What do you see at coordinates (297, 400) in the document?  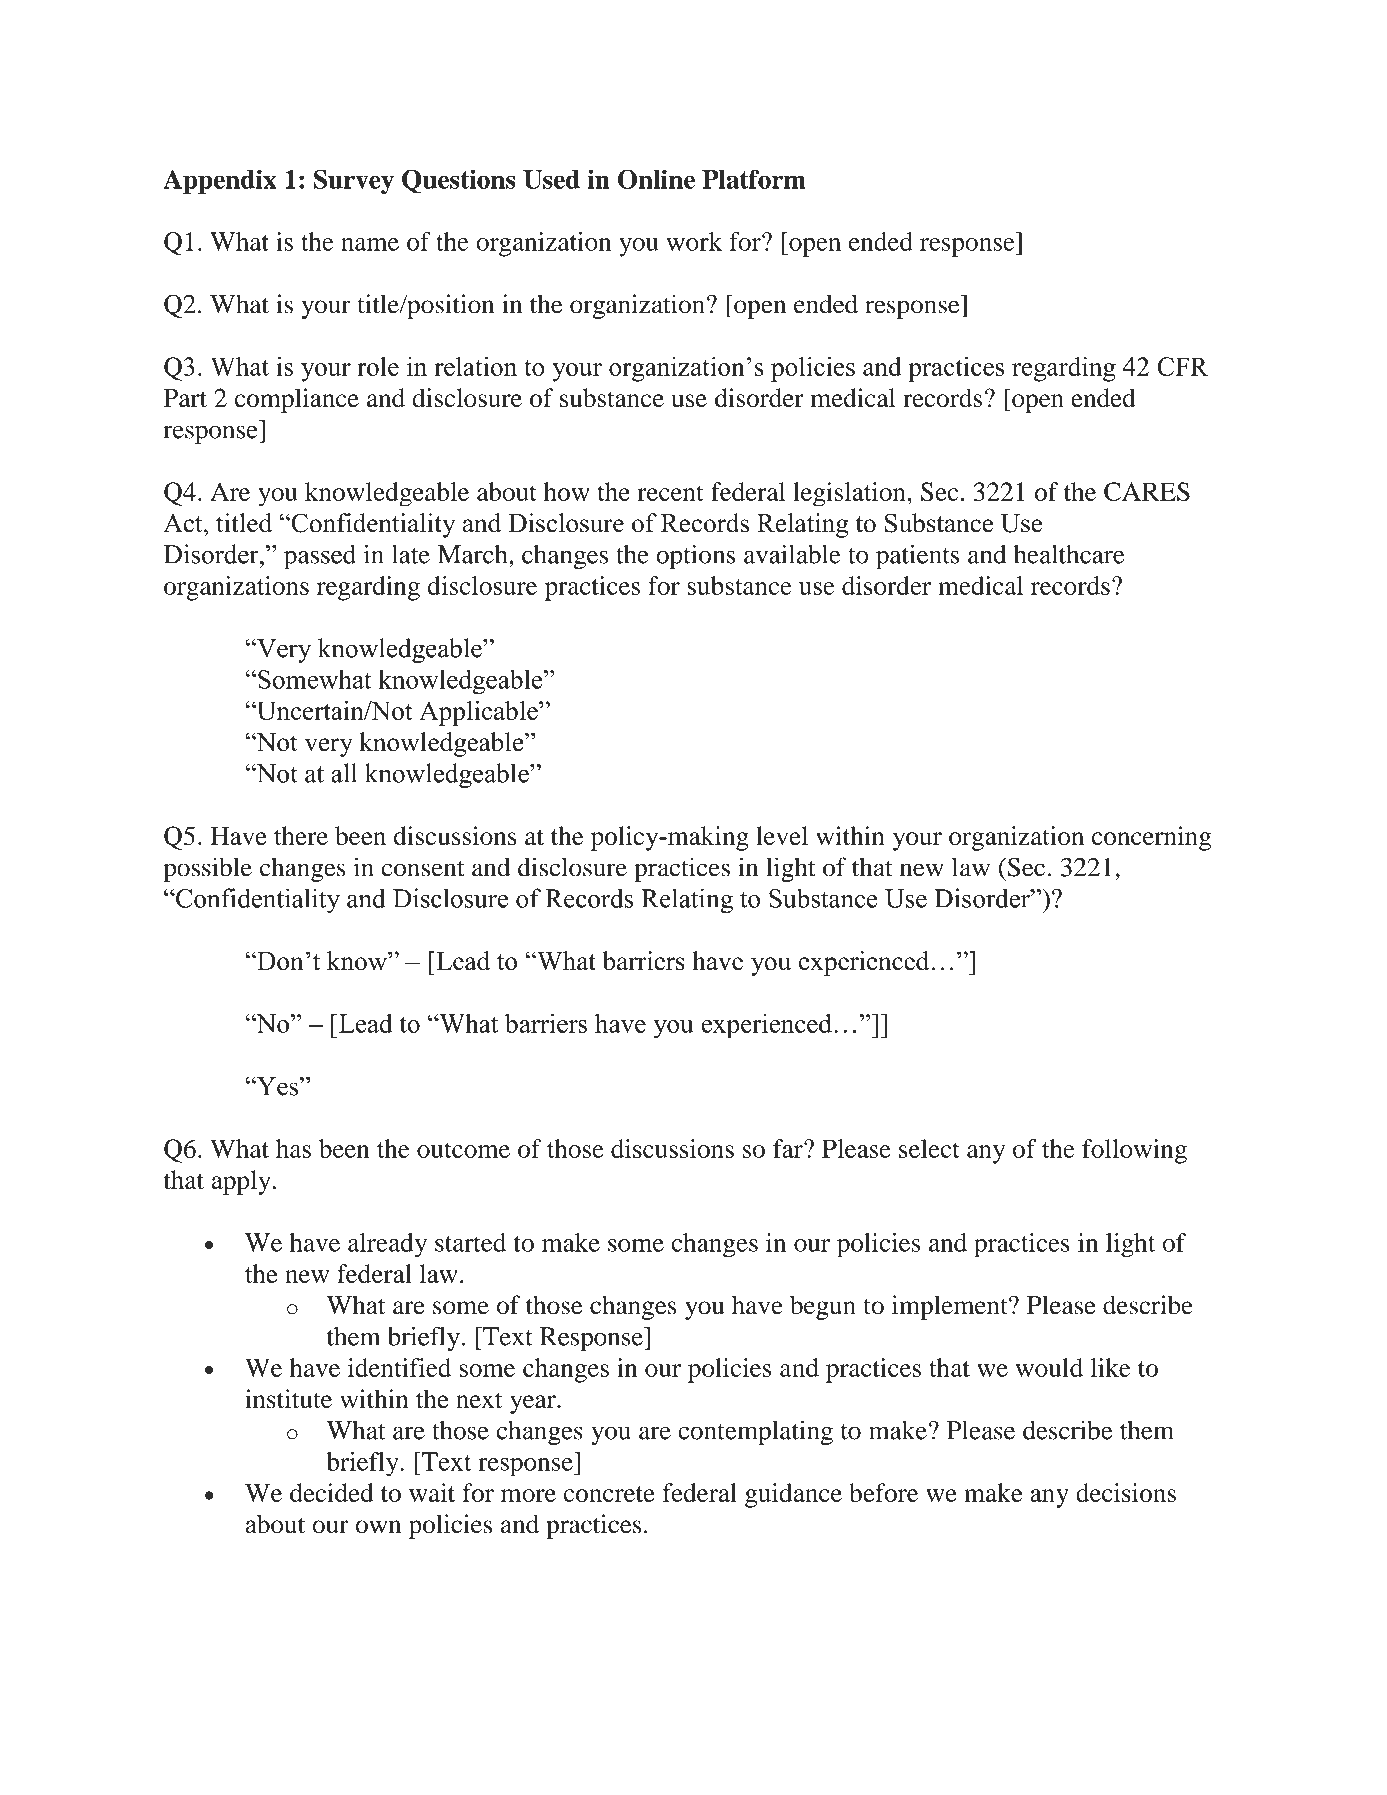 I see `compliance` at bounding box center [297, 400].
